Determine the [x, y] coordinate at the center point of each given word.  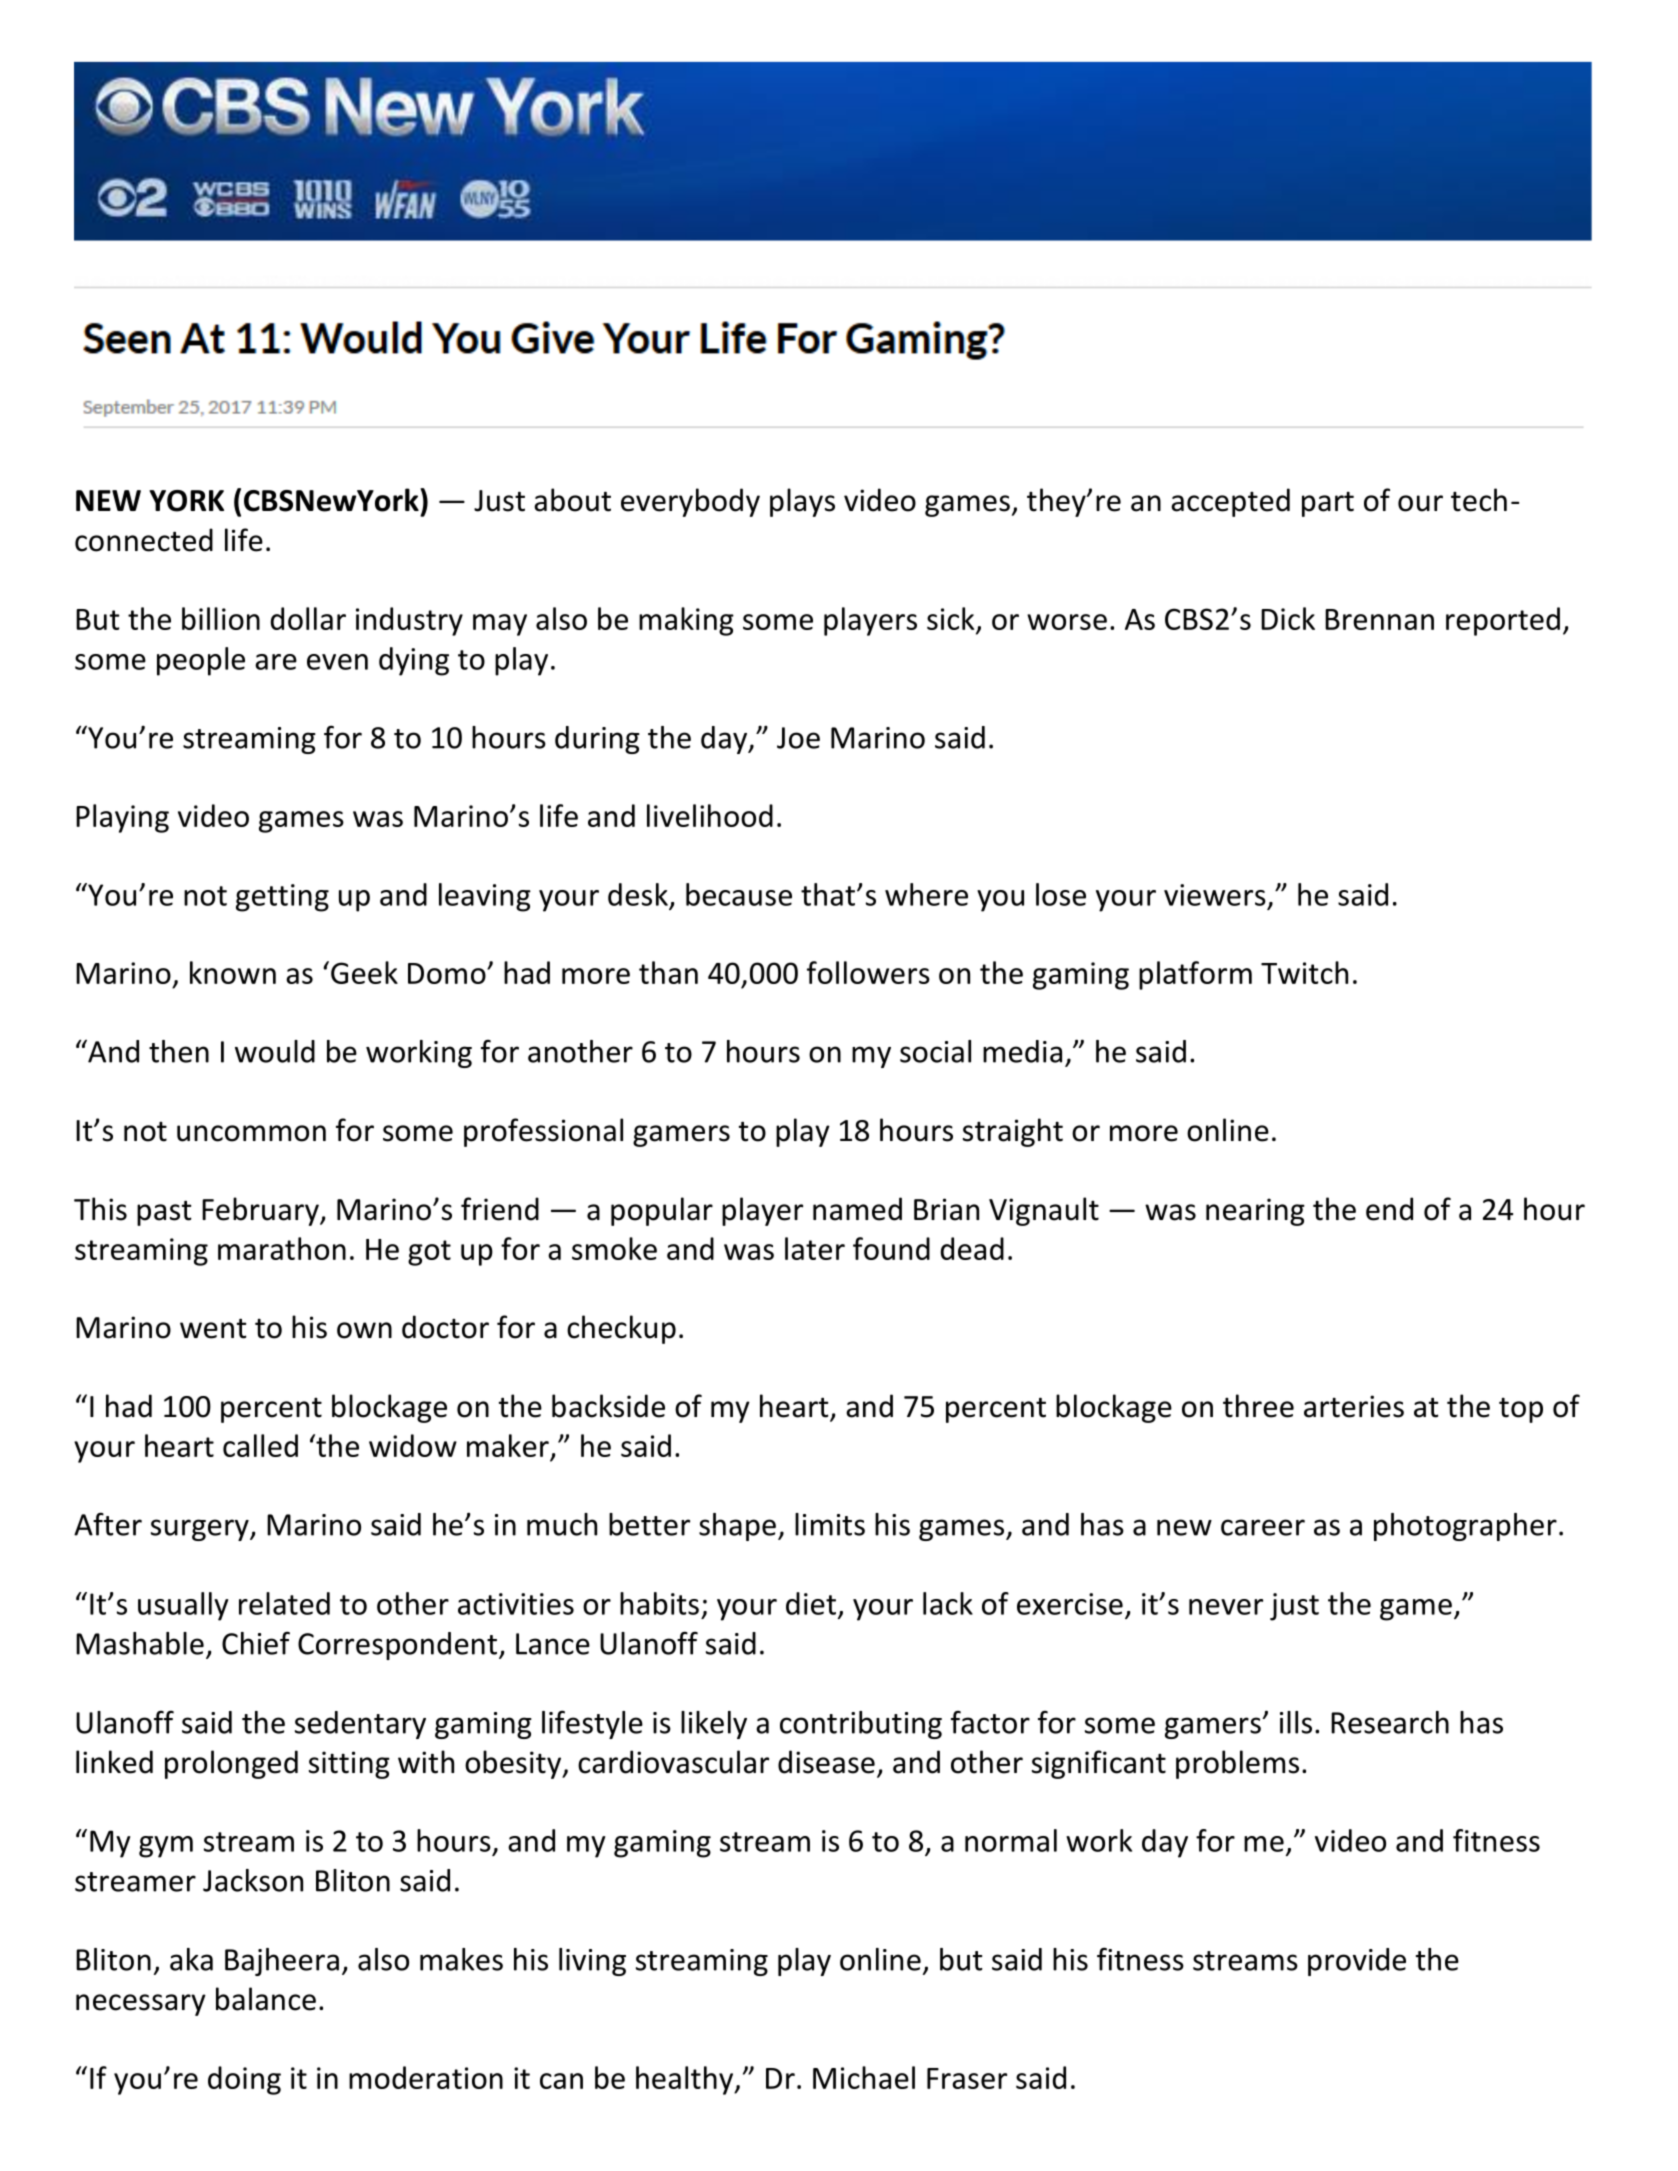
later [815, 1248]
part [1328, 504]
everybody [690, 502]
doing [244, 2080]
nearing [1255, 1212]
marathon [282, 1248]
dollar [308, 618]
